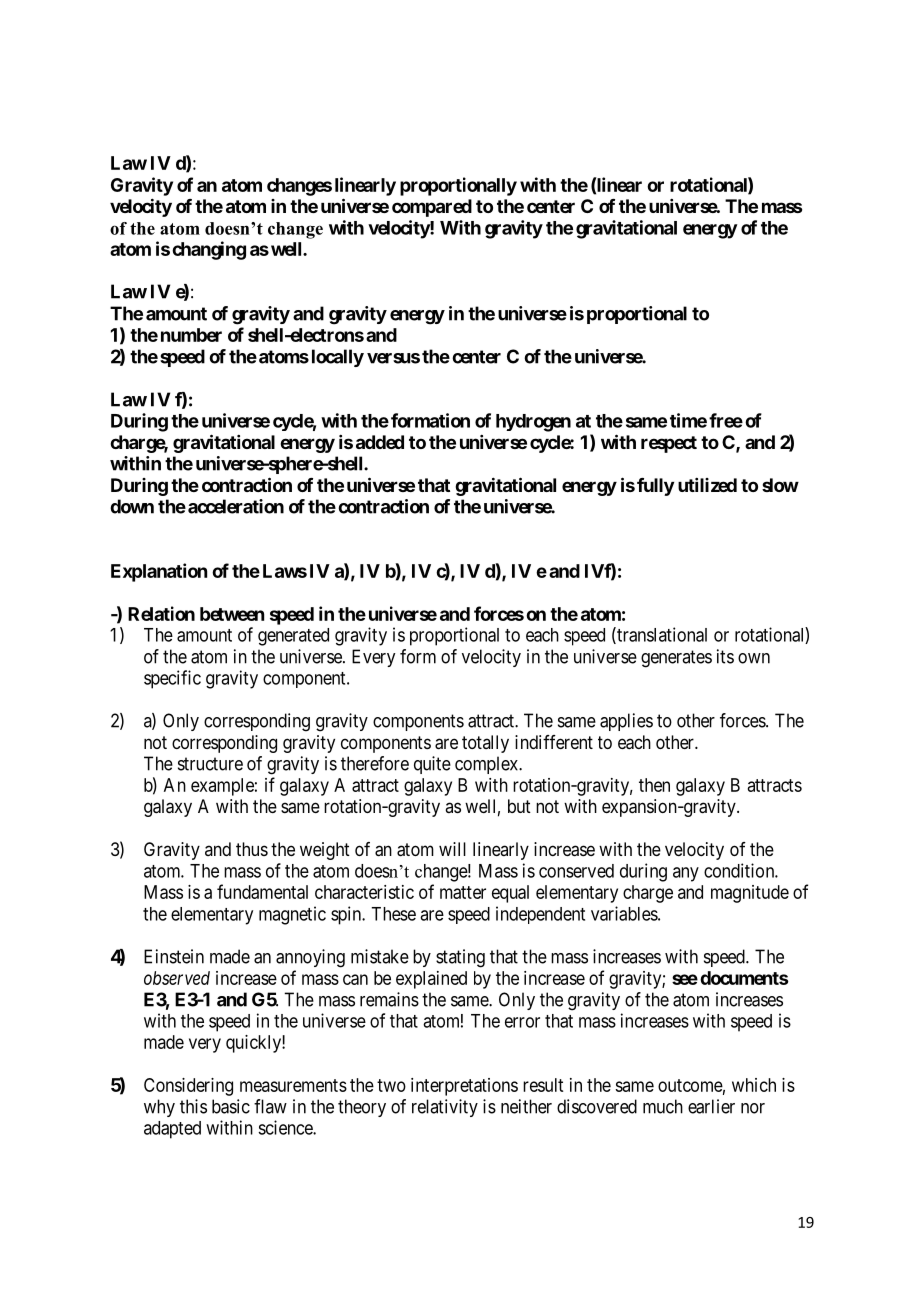 The height and width of the image is (1308, 924). What do you see at coordinates (460, 958) in the image?
I see `stating` at bounding box center [460, 958].
